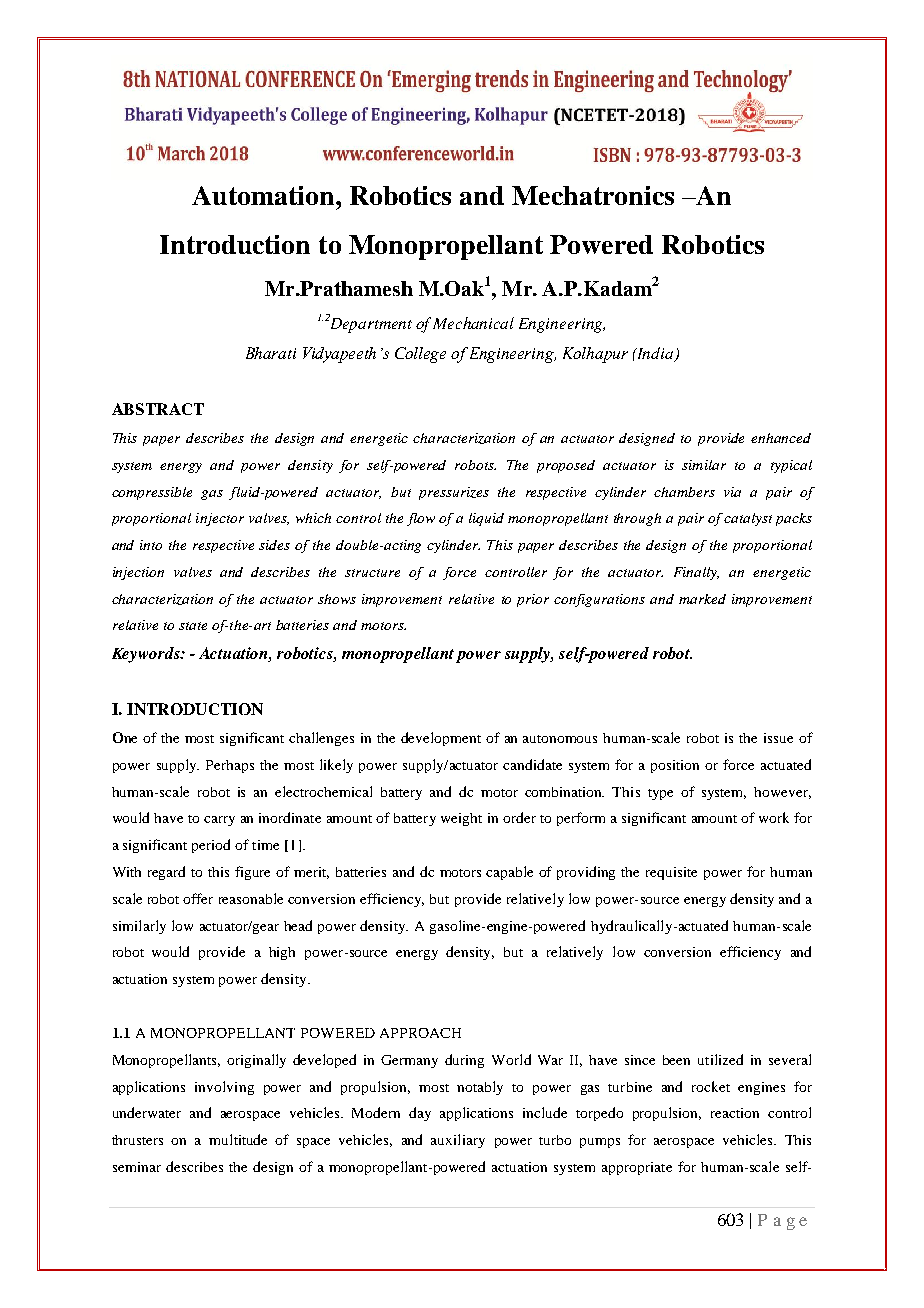  Describe the element at coordinates (748, 519) in the document. I see `catalyst` at that location.
